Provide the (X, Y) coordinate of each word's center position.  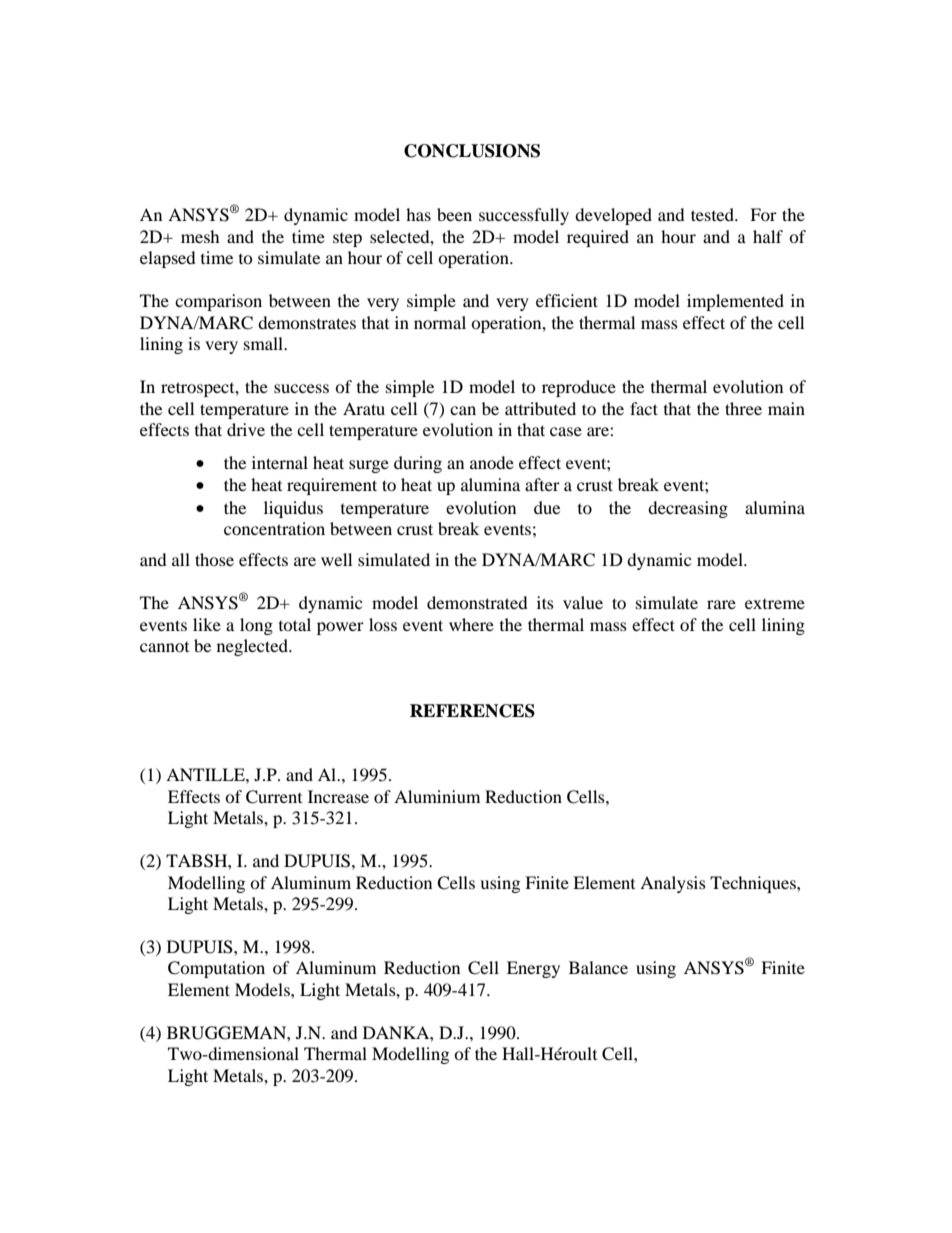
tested (714, 214)
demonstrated (477, 602)
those (214, 559)
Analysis (673, 884)
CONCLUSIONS (472, 151)
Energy (533, 969)
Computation (216, 969)
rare (721, 604)
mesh (200, 236)
